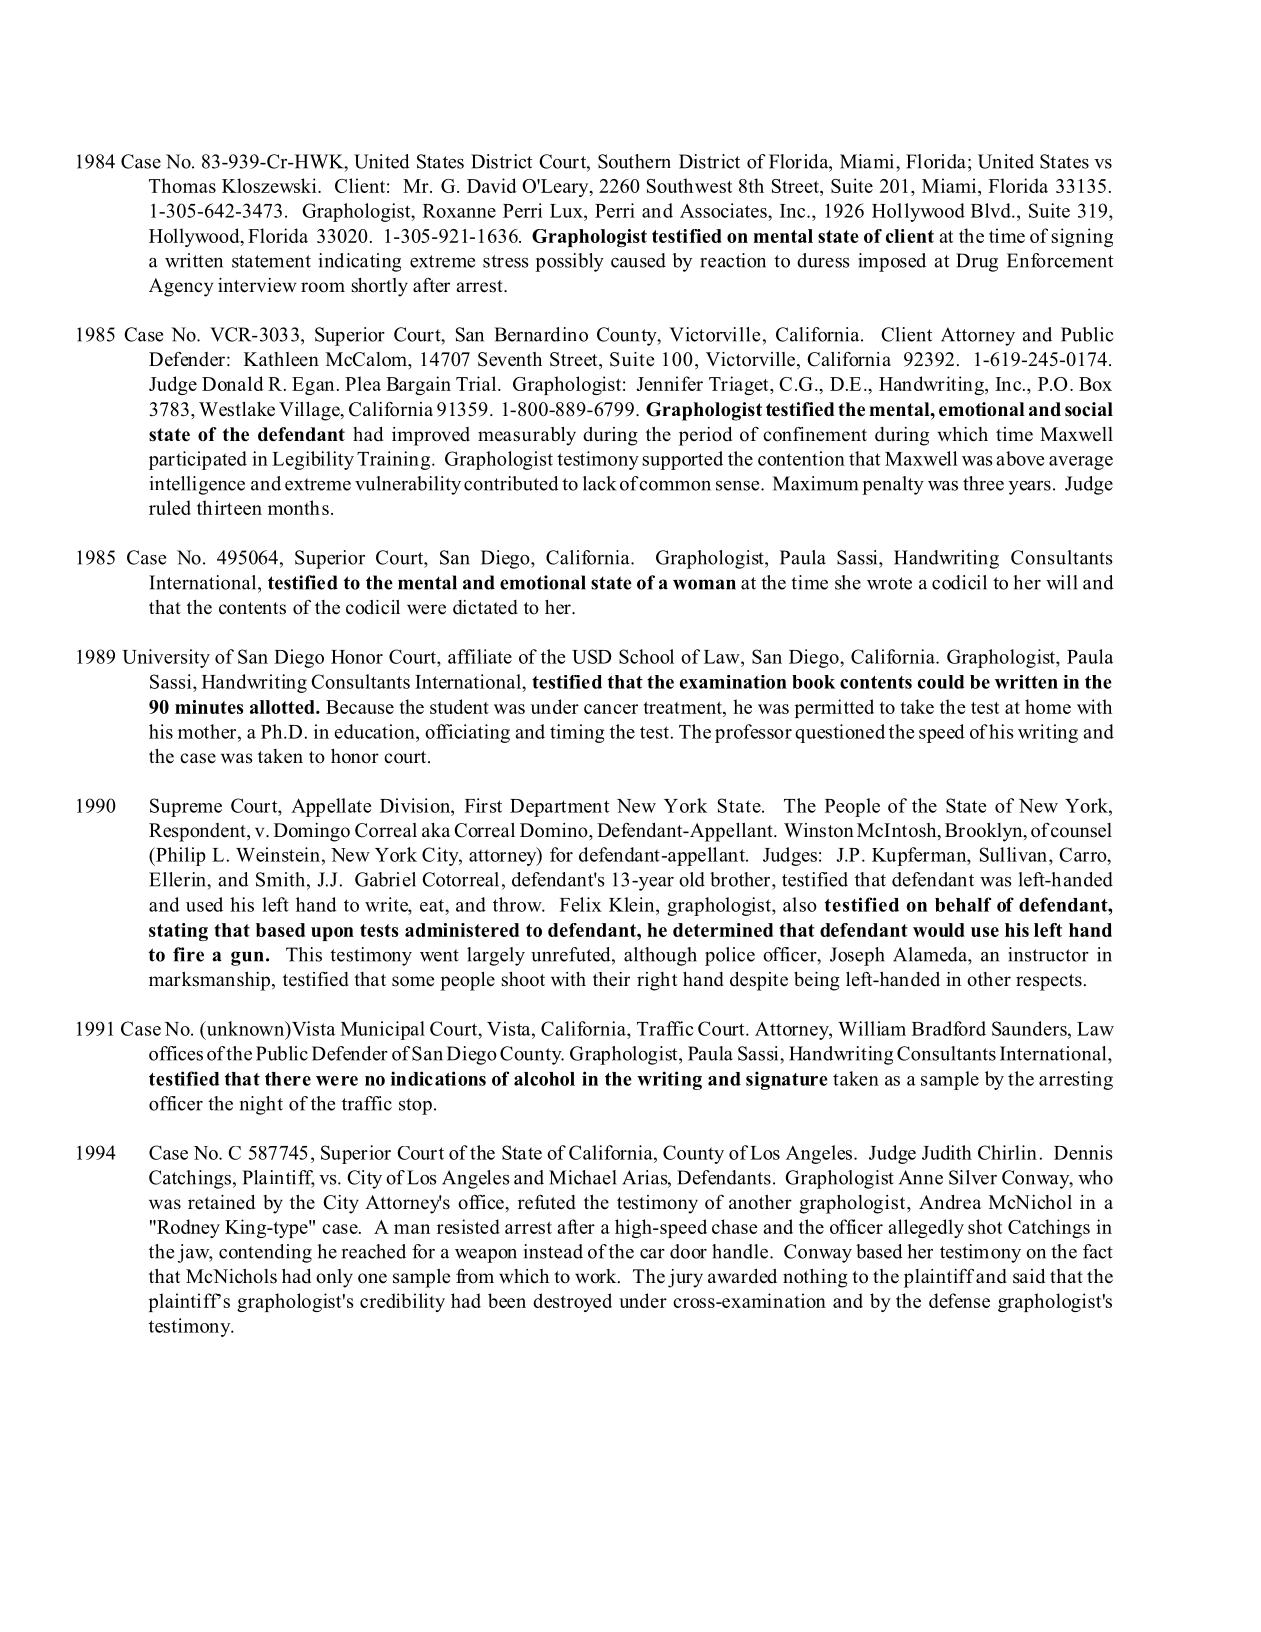 The height and width of the image is (1632, 1261). What do you see at coordinates (983, 483) in the image?
I see `three` at bounding box center [983, 483].
